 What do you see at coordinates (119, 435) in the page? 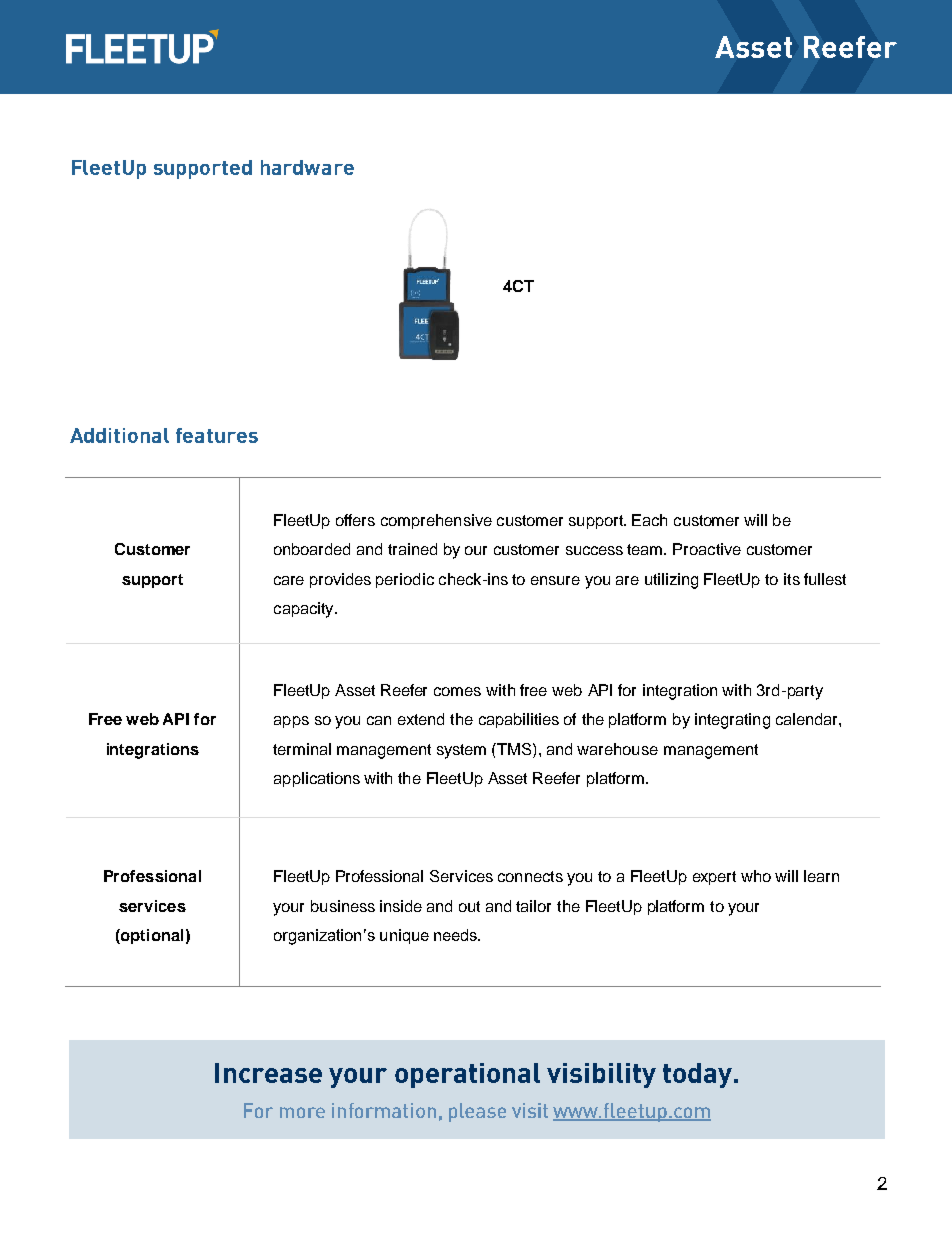
I see `Additional` at bounding box center [119, 435].
